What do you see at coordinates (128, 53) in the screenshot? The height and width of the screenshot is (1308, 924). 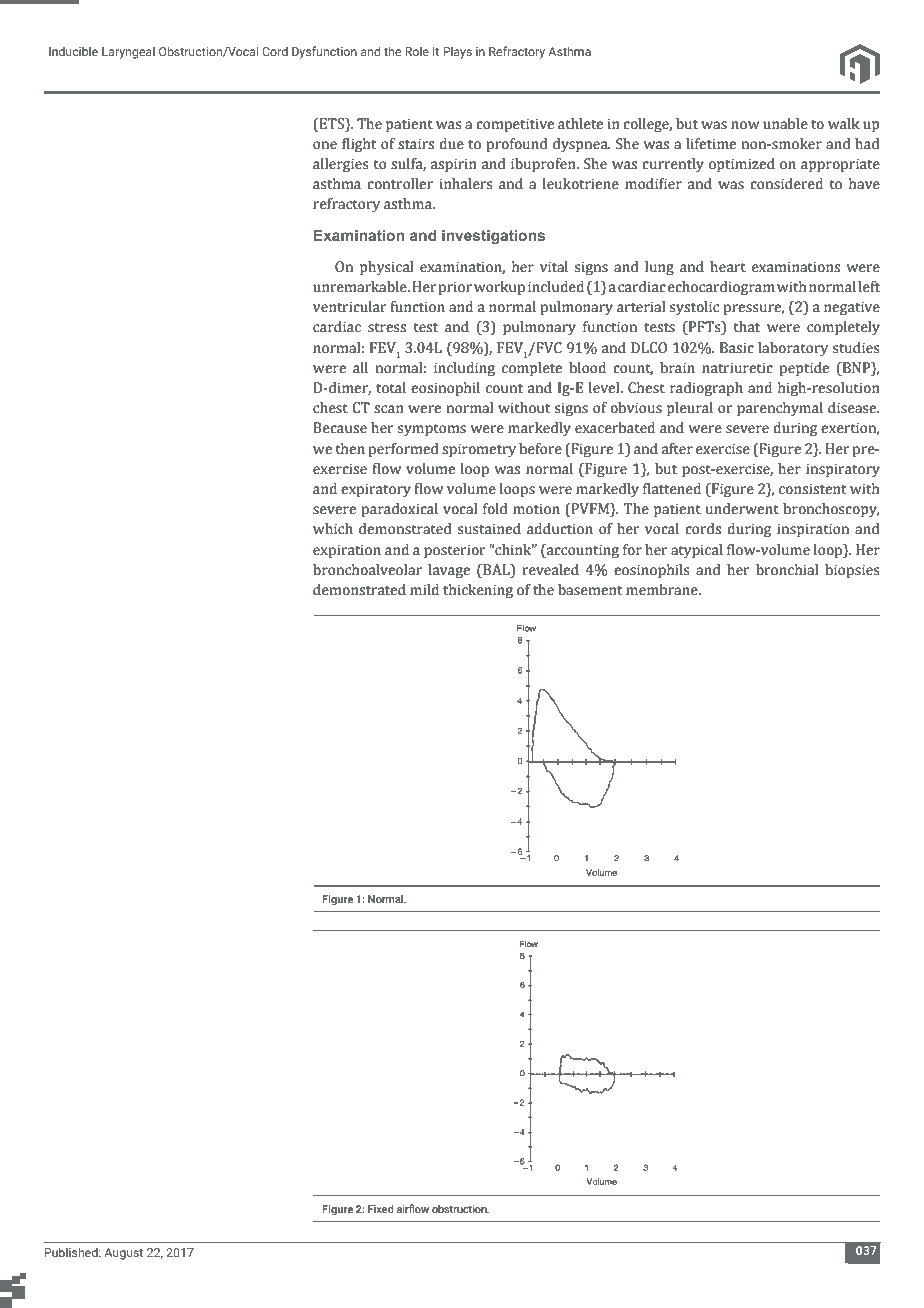 I see `Laryngeal` at bounding box center [128, 53].
